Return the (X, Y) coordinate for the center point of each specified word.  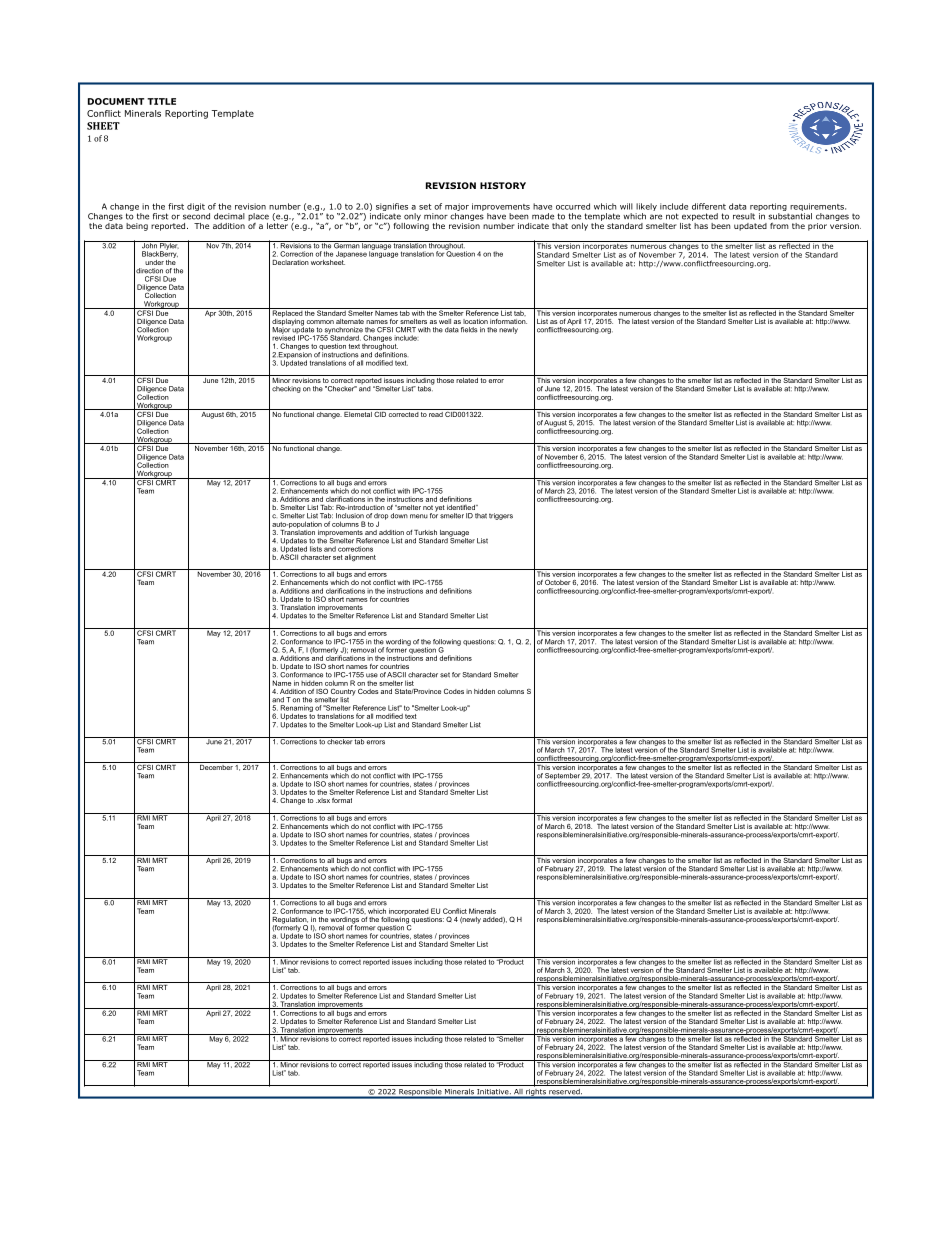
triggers (501, 516)
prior (817, 227)
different (709, 206)
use (372, 675)
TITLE (161, 101)
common (320, 322)
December (216, 766)
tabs (426, 388)
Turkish (425, 532)
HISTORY (503, 185)
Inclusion (350, 516)
